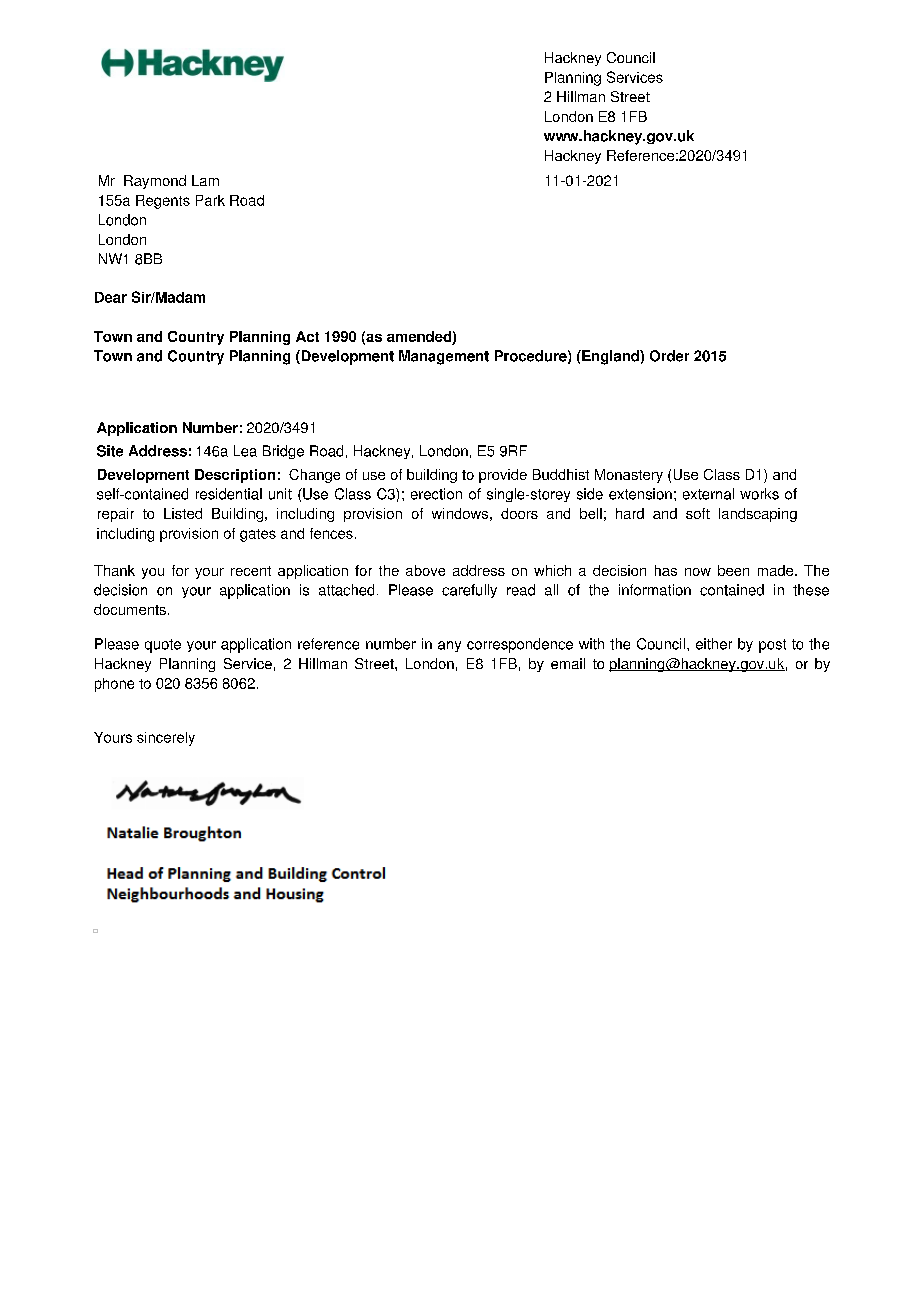  I want to click on Lam, so click(205, 180).
